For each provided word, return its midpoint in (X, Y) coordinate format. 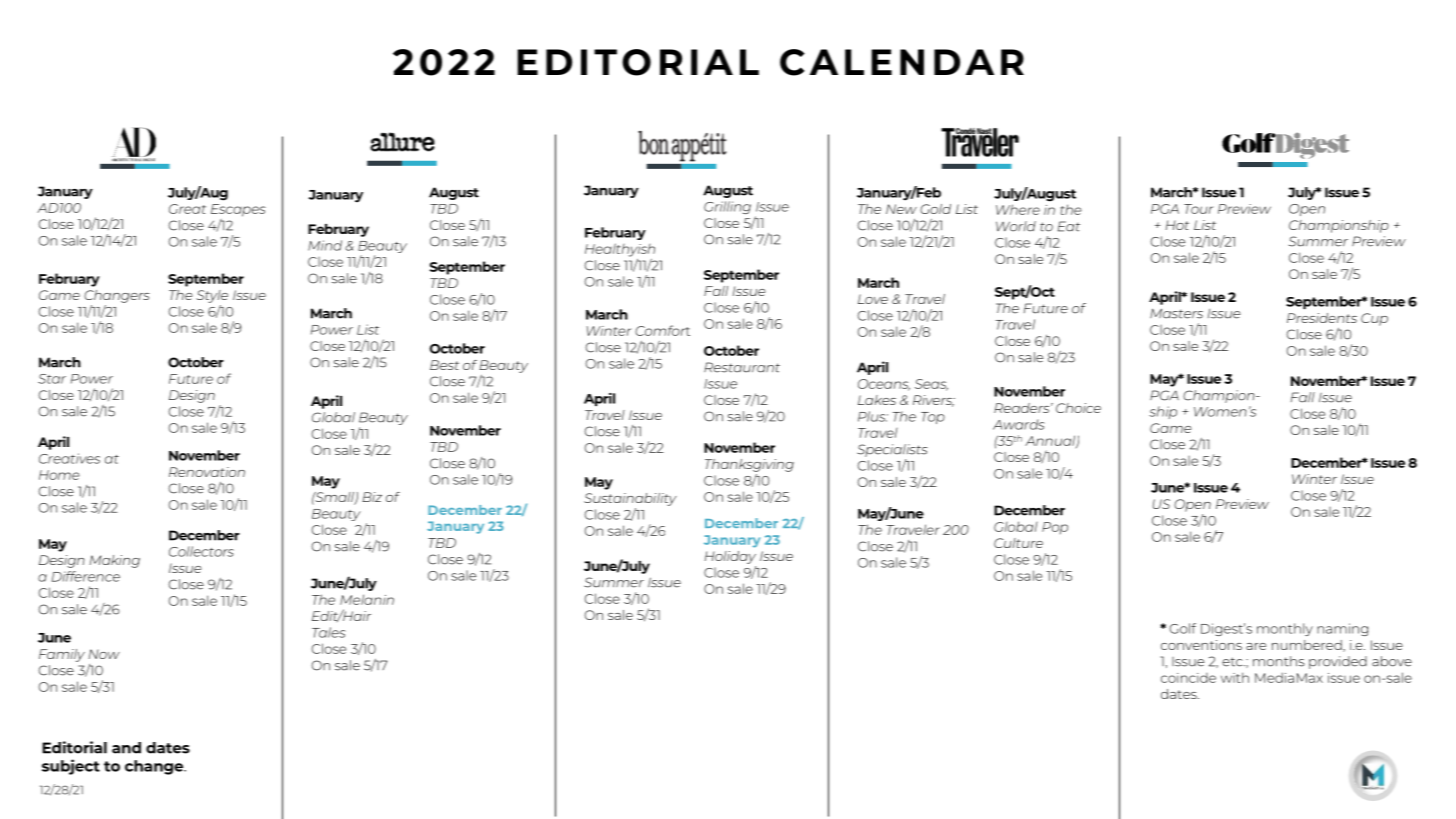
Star (52, 379)
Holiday (730, 557)
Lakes (877, 400)
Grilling (727, 207)
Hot (1177, 225)
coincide (1188, 678)
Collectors (201, 551)
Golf (1182, 628)
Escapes (238, 210)
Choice (1078, 408)
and (126, 748)
